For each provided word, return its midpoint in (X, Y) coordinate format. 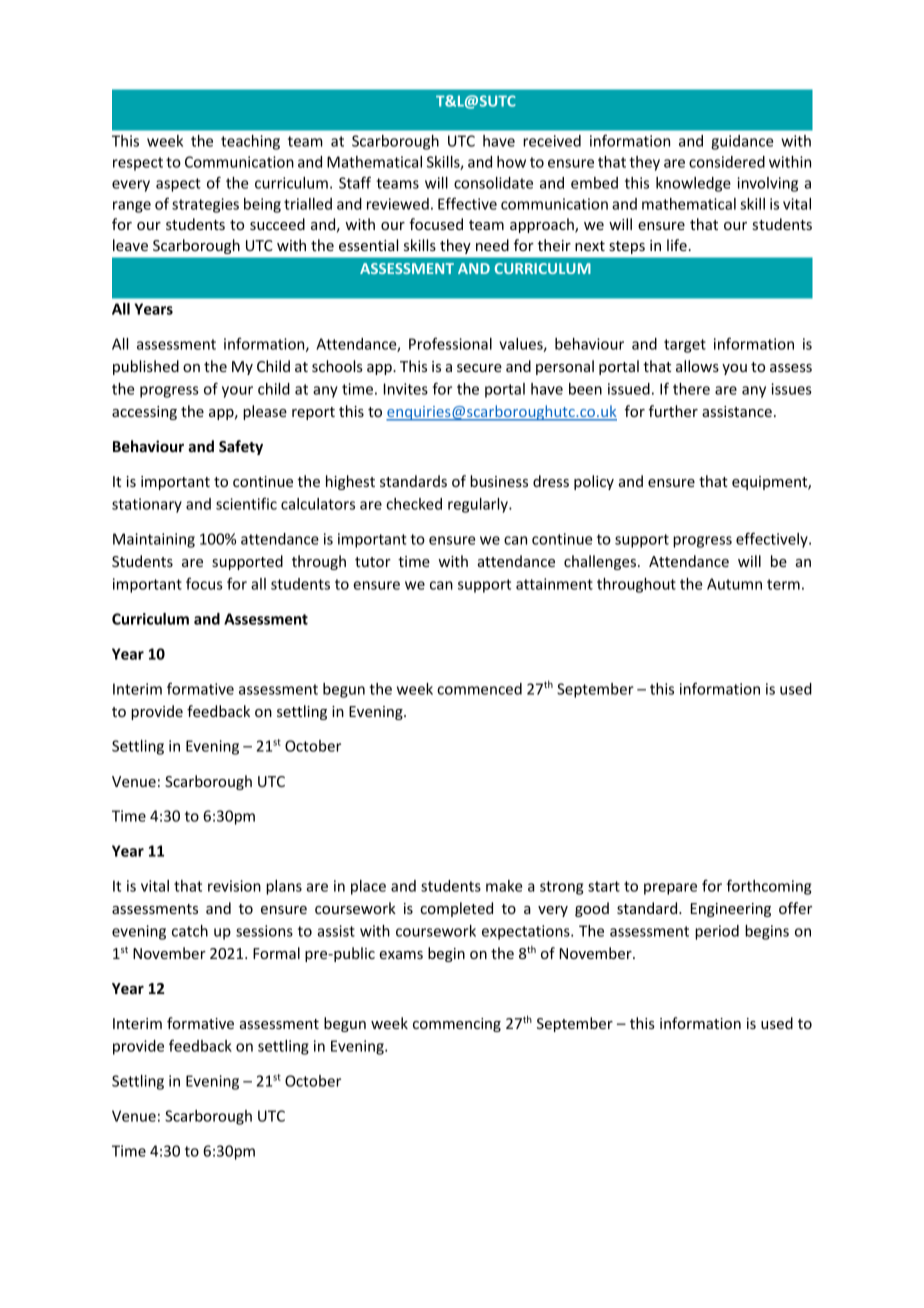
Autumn (734, 584)
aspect (178, 185)
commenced (479, 689)
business (499, 481)
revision (234, 886)
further (673, 411)
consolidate (493, 183)
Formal (276, 953)
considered (727, 162)
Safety (241, 447)
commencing (457, 1025)
